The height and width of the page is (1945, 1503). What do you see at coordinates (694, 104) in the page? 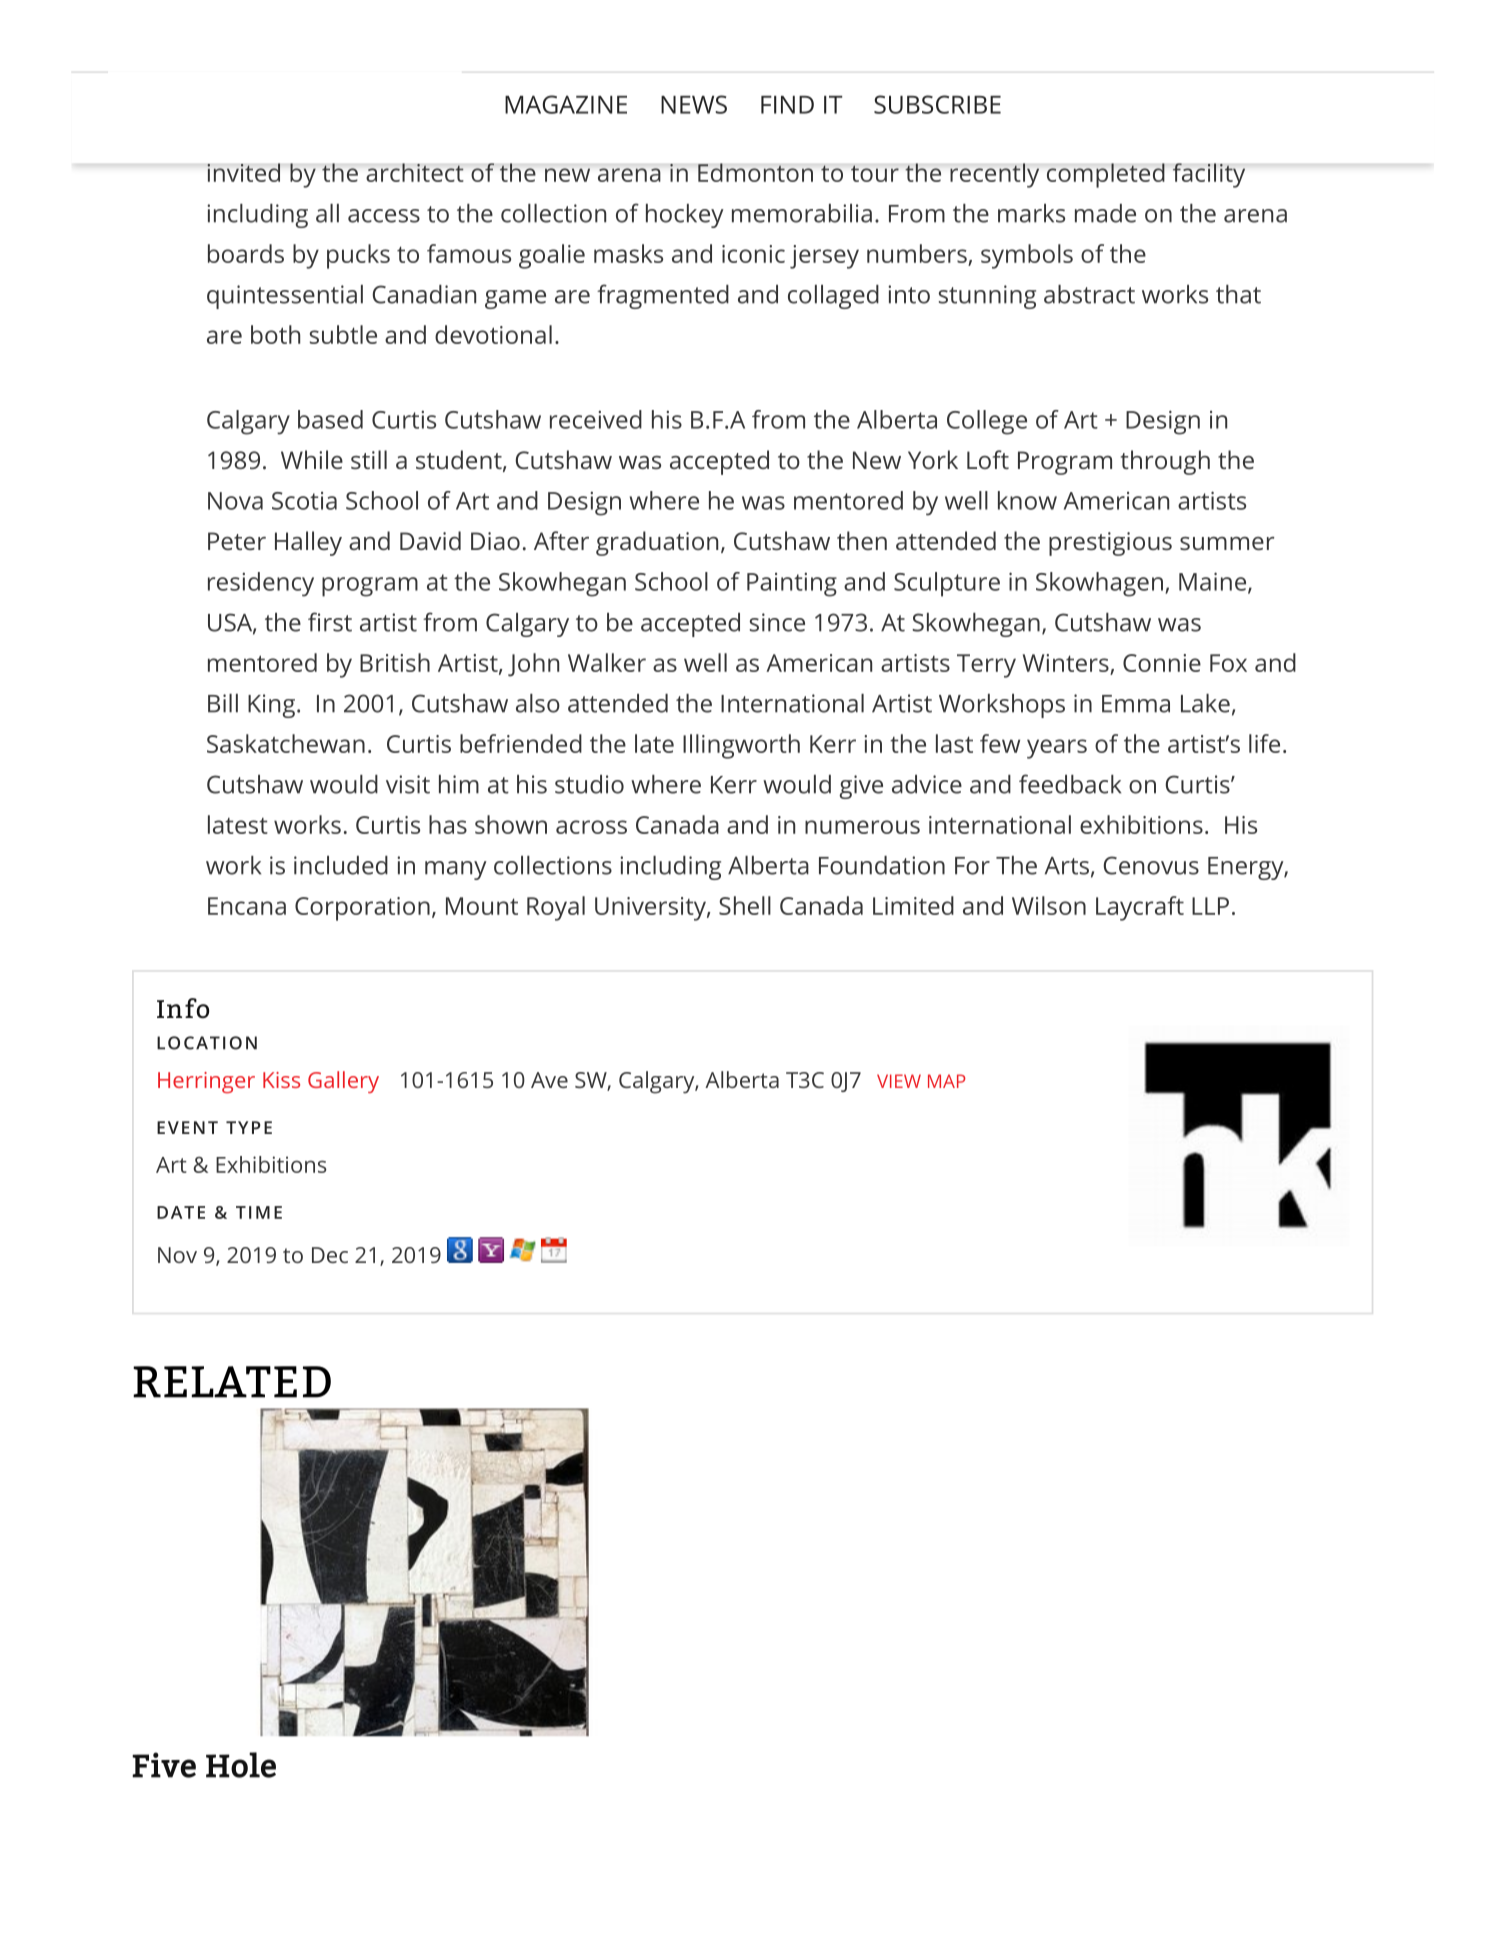
I see `NEWS` at bounding box center [694, 104].
